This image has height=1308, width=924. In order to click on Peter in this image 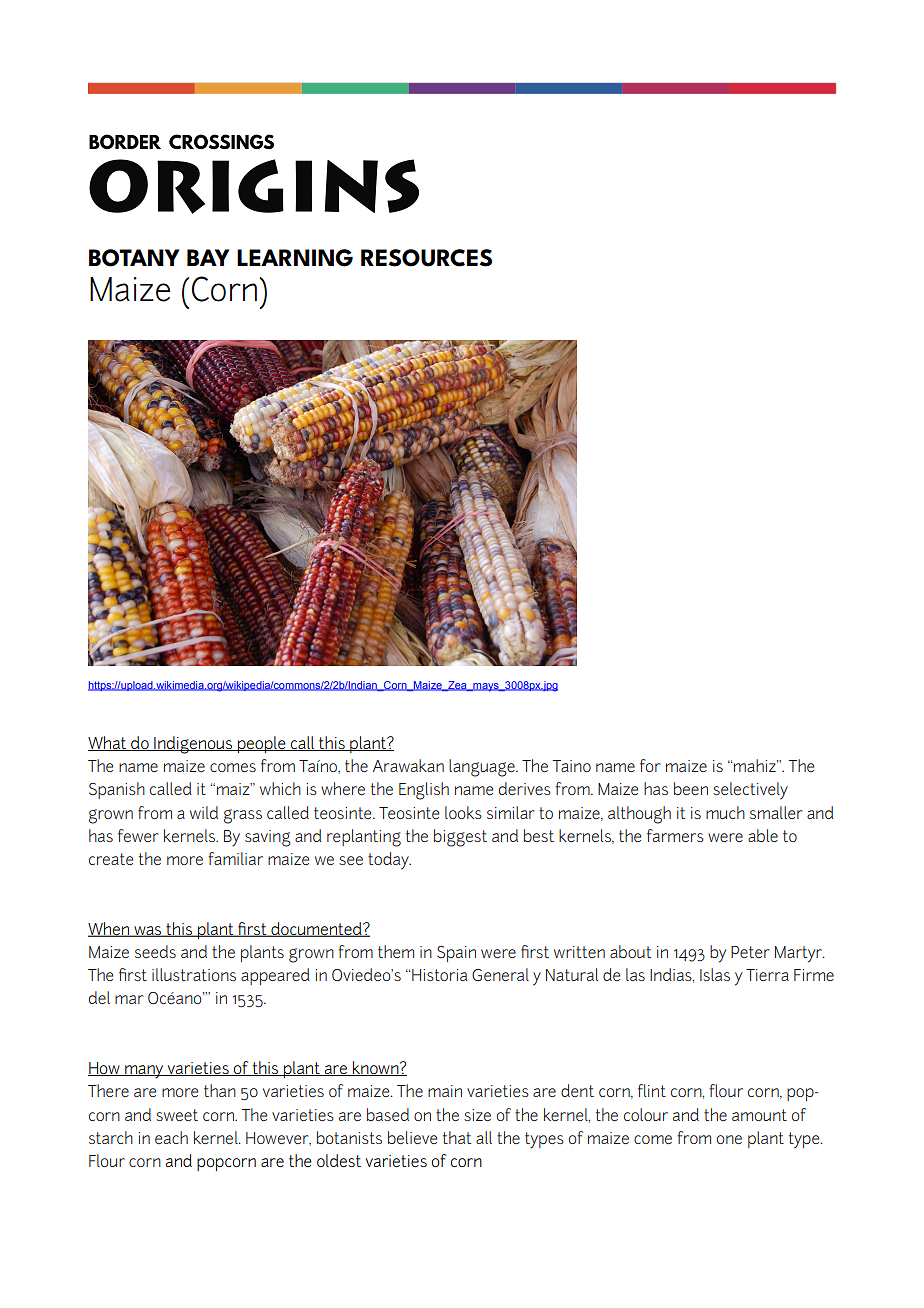, I will do `click(750, 952)`.
